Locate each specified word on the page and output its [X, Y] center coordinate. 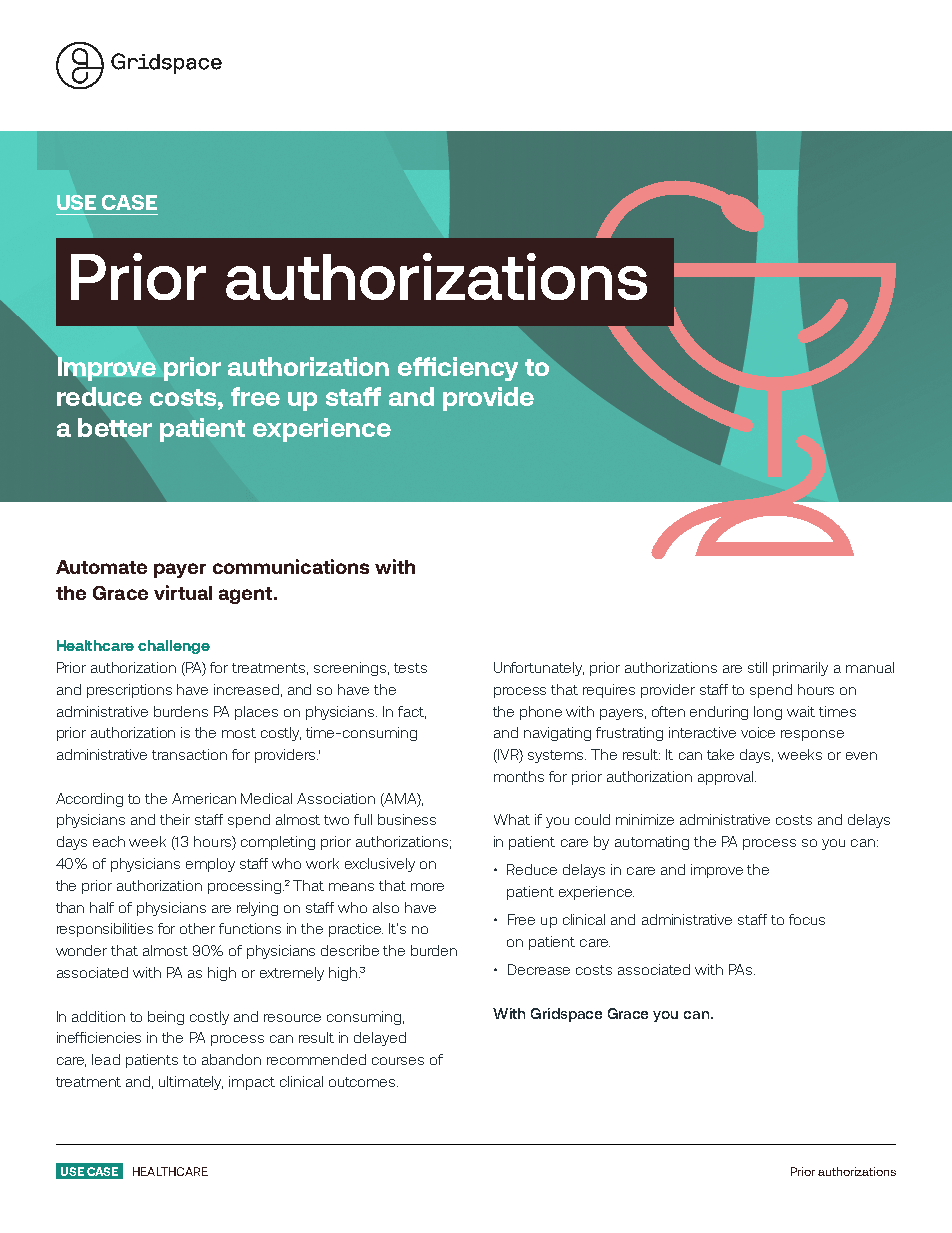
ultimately [191, 1083]
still [757, 667]
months [519, 776]
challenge [174, 647]
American [204, 798]
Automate [101, 567]
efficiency [458, 369]
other [197, 928]
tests [410, 668]
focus [807, 919]
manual [870, 667]
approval [727, 778]
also [386, 907]
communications [291, 566]
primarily [800, 669]
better [115, 427]
